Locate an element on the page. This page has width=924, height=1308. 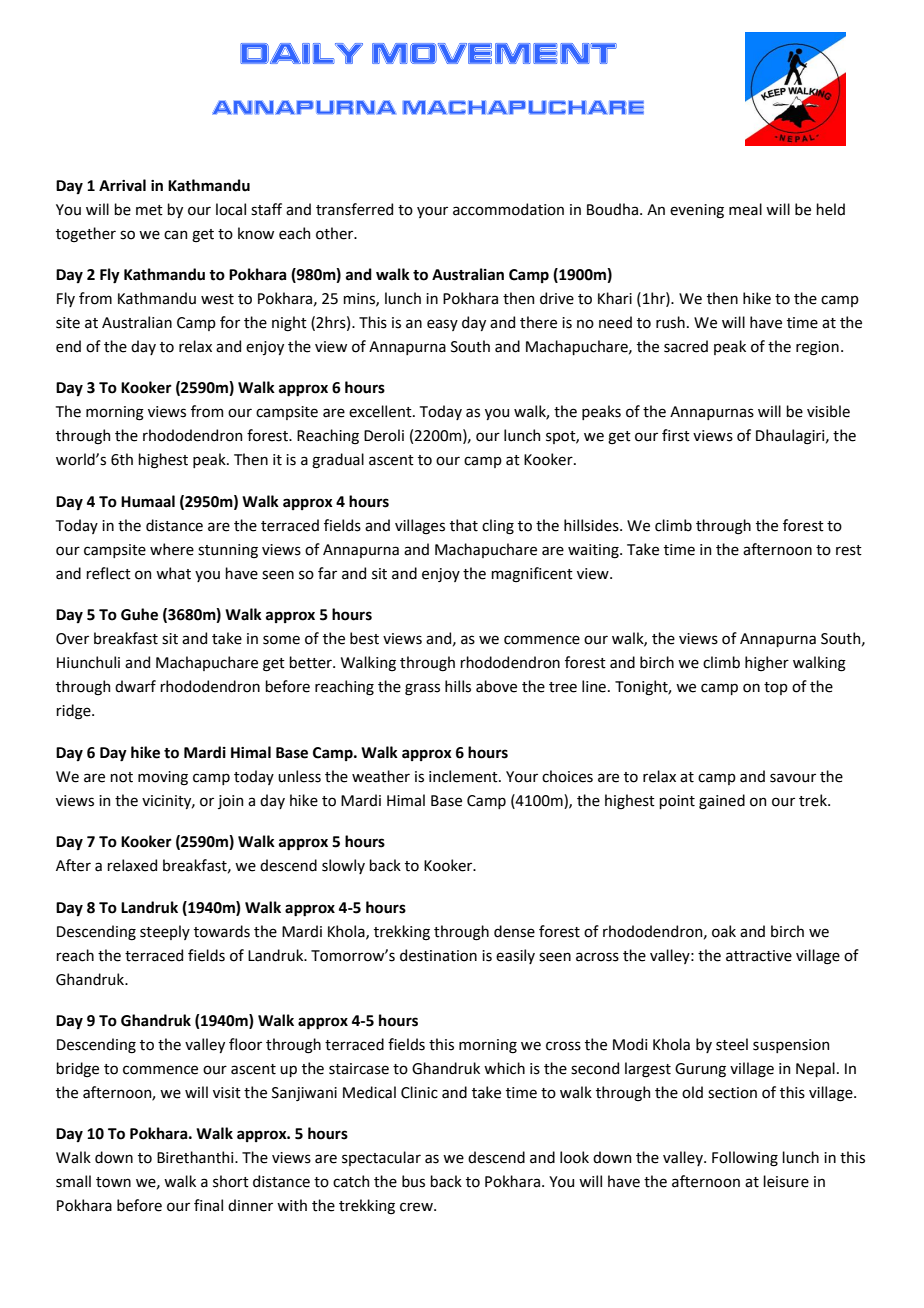
bus is located at coordinates (413, 1181).
